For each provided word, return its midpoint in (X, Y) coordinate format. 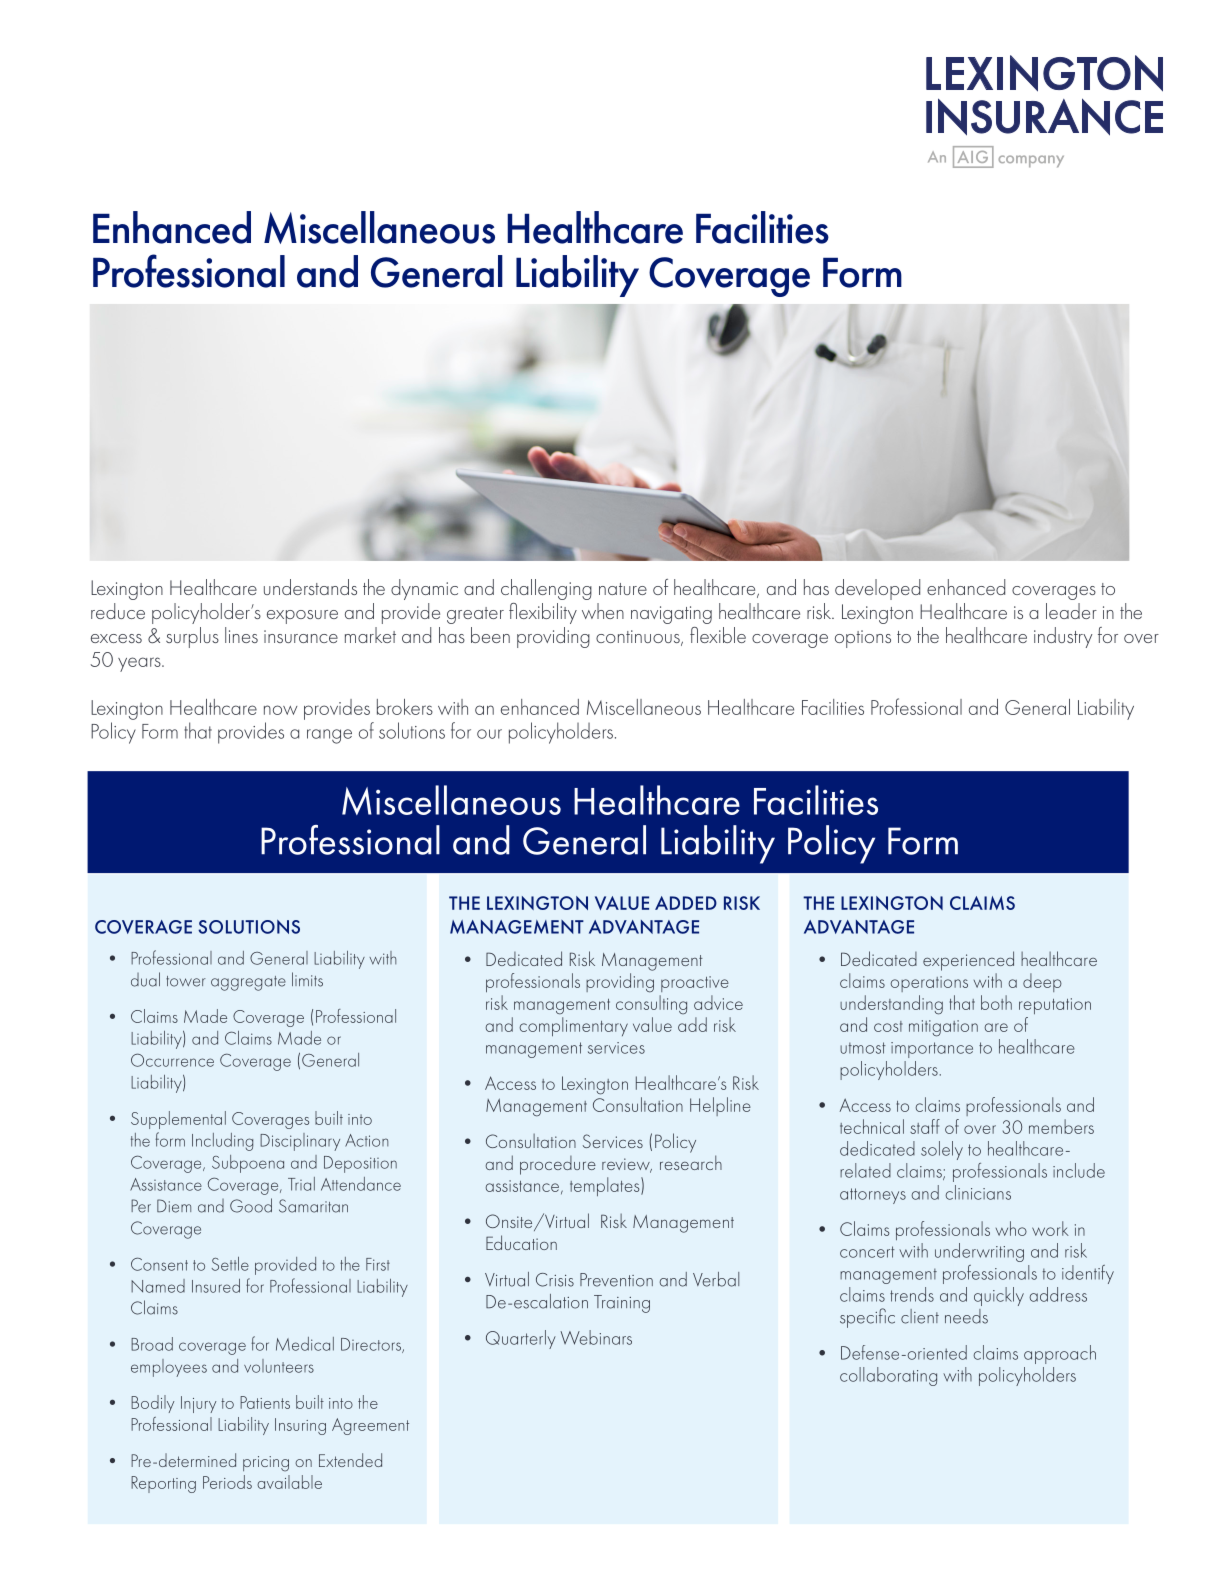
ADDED (686, 903)
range (329, 736)
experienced (968, 961)
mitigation (943, 1028)
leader (1071, 611)
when (603, 611)
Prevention (616, 1280)
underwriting (979, 1252)
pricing (266, 1464)
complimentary (573, 1027)
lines (241, 635)
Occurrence (172, 1060)
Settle (230, 1264)
